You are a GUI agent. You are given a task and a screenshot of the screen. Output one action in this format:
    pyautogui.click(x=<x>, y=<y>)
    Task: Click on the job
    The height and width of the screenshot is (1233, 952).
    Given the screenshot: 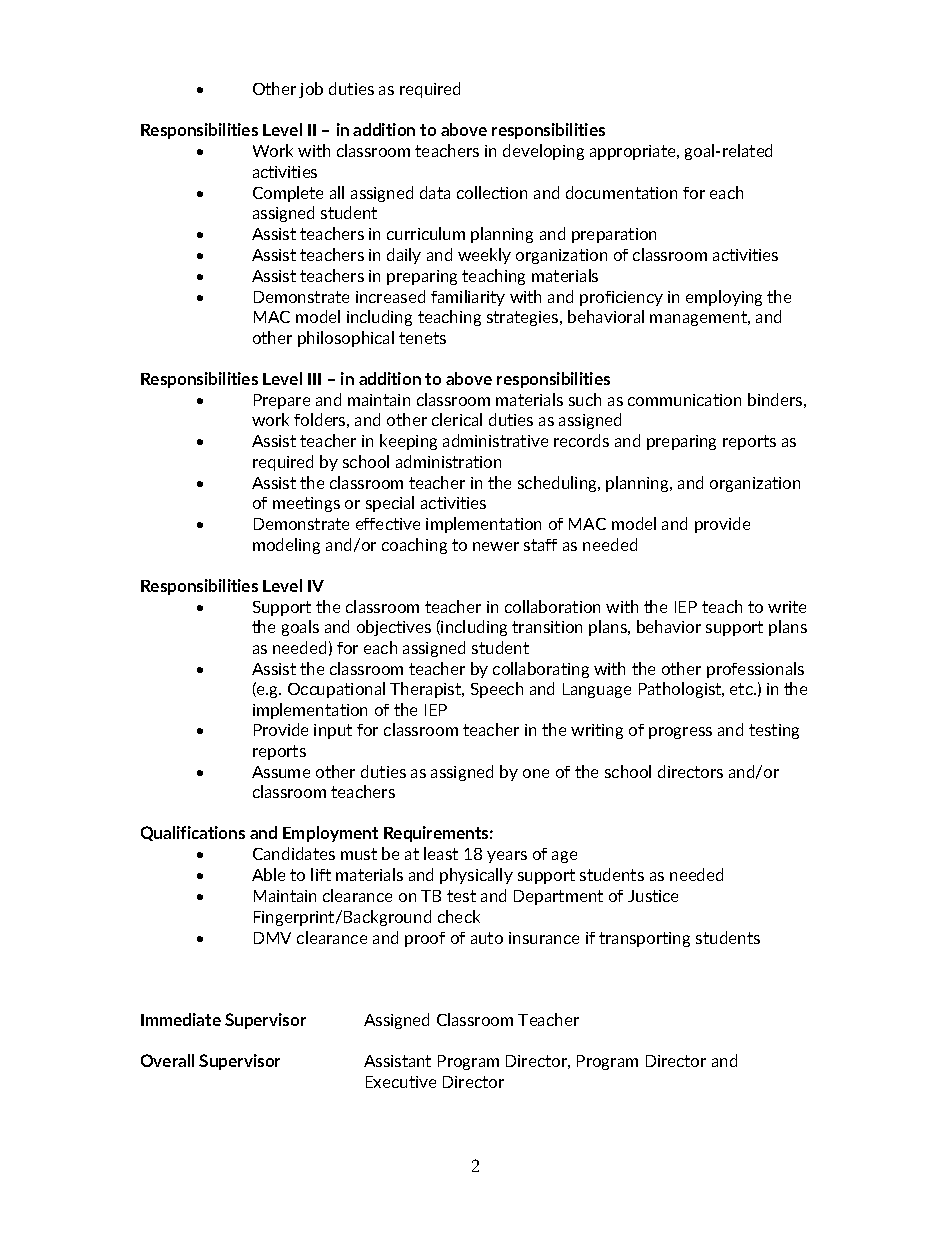 What is the action you would take?
    pyautogui.click(x=311, y=90)
